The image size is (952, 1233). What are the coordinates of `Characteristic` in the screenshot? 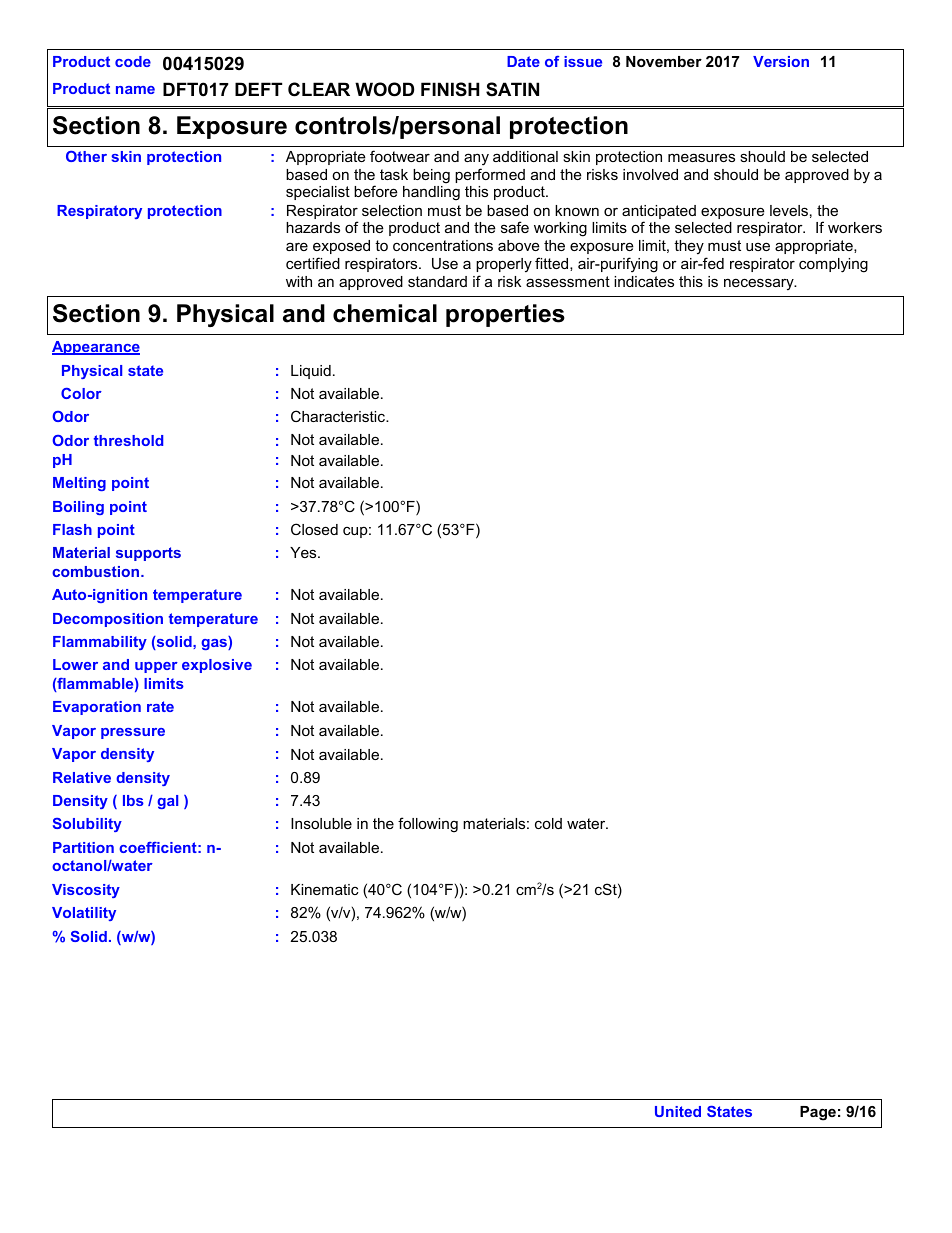 It's located at (339, 416).
